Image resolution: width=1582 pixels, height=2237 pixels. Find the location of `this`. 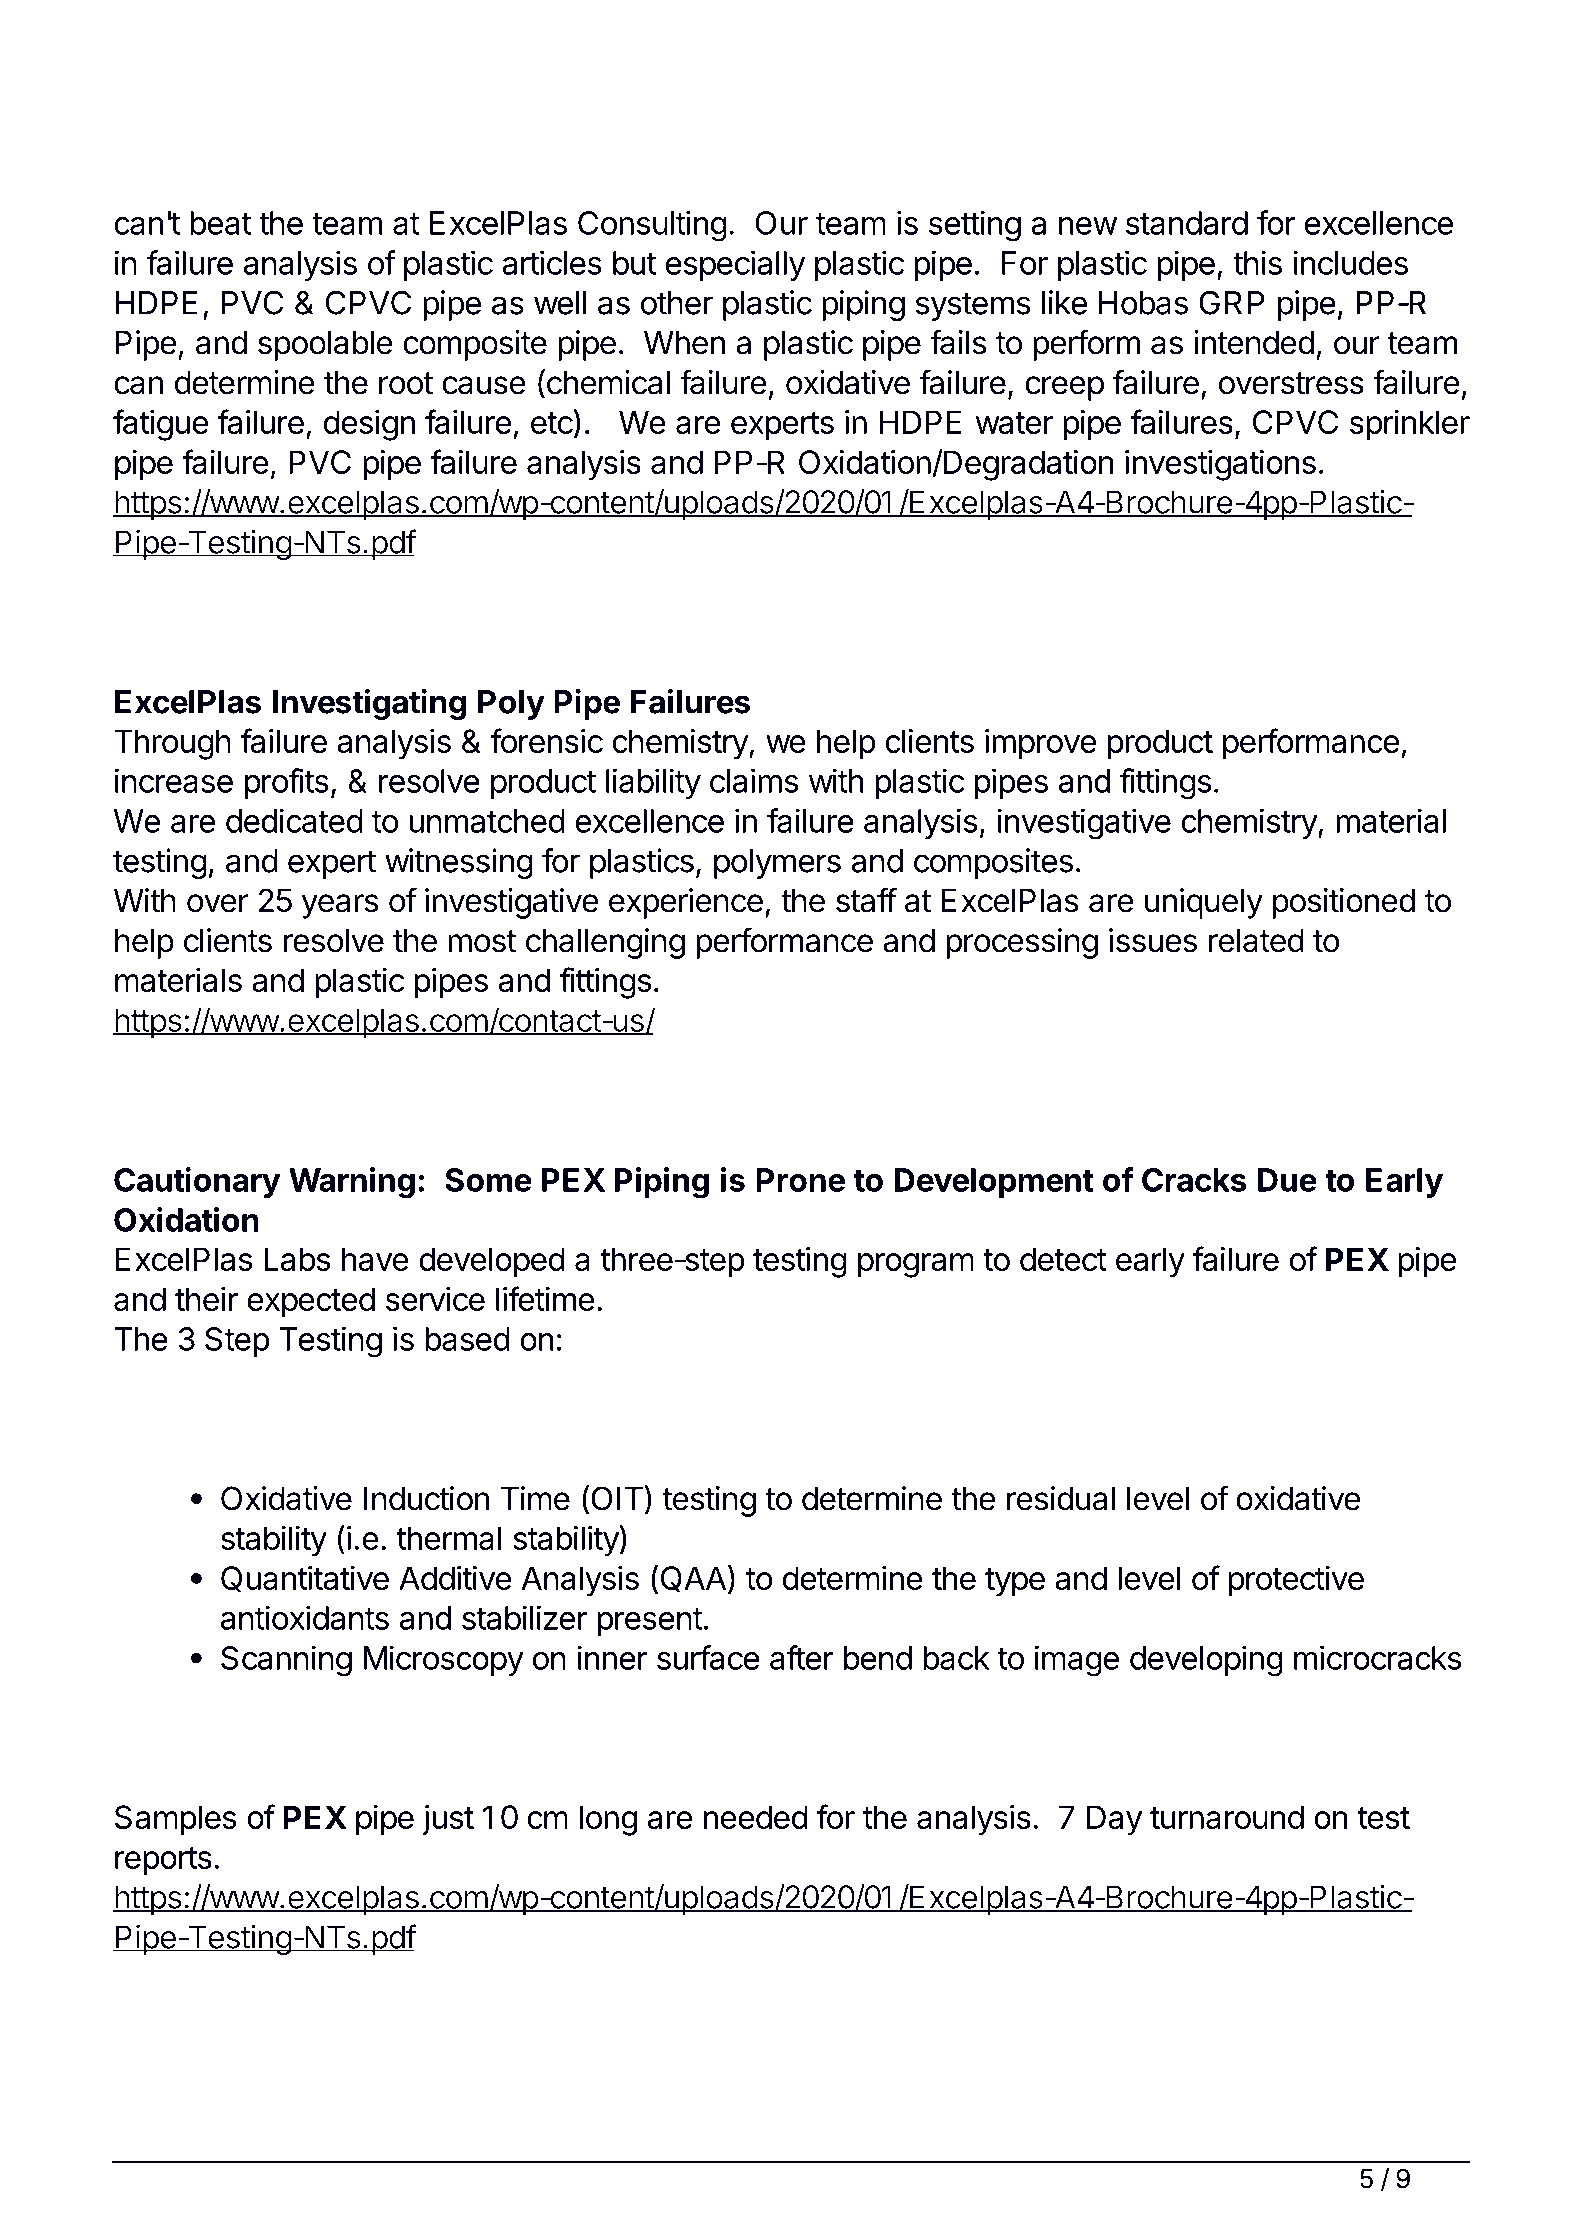

this is located at coordinates (1257, 262).
